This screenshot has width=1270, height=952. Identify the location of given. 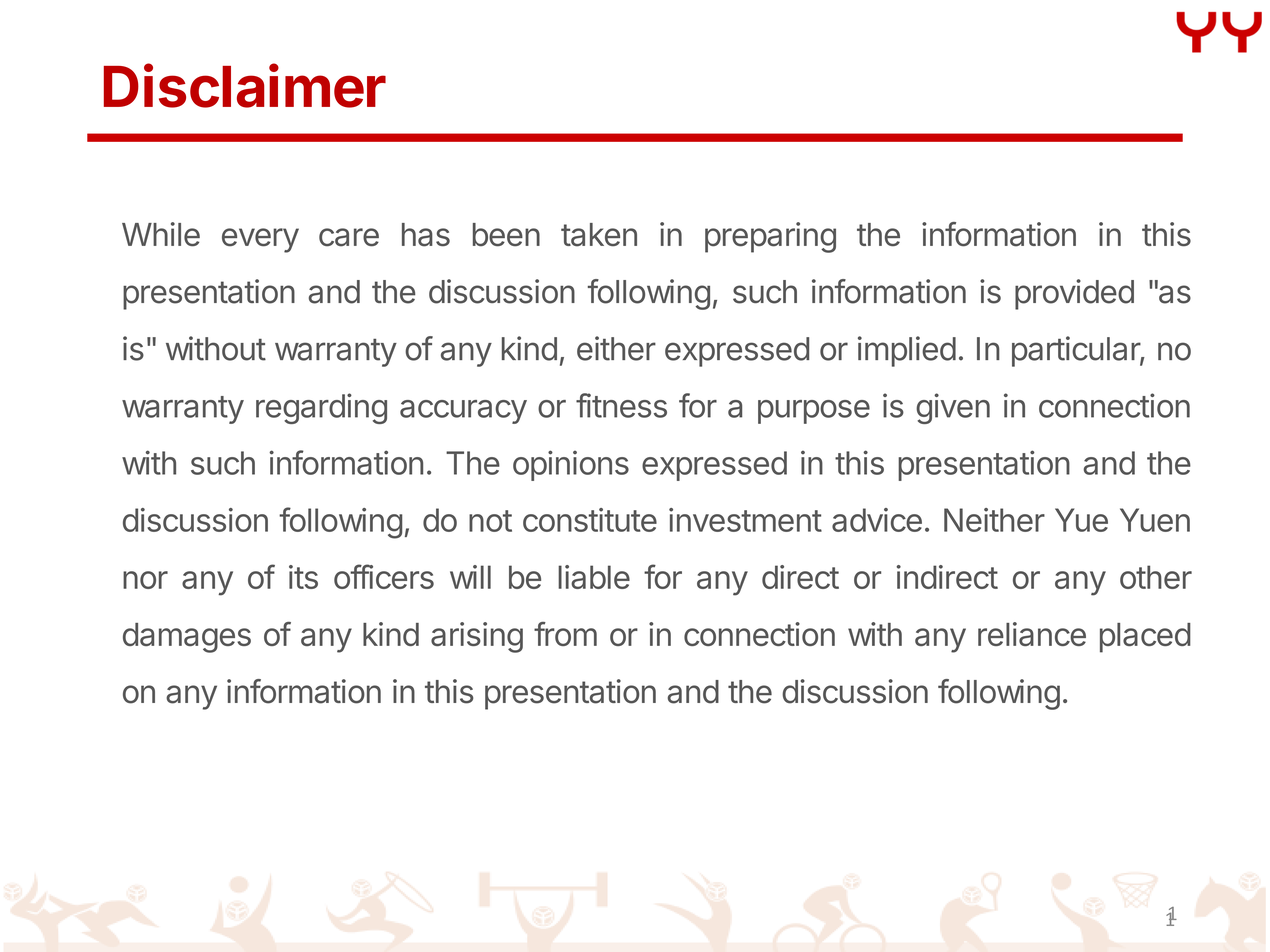
(953, 408).
